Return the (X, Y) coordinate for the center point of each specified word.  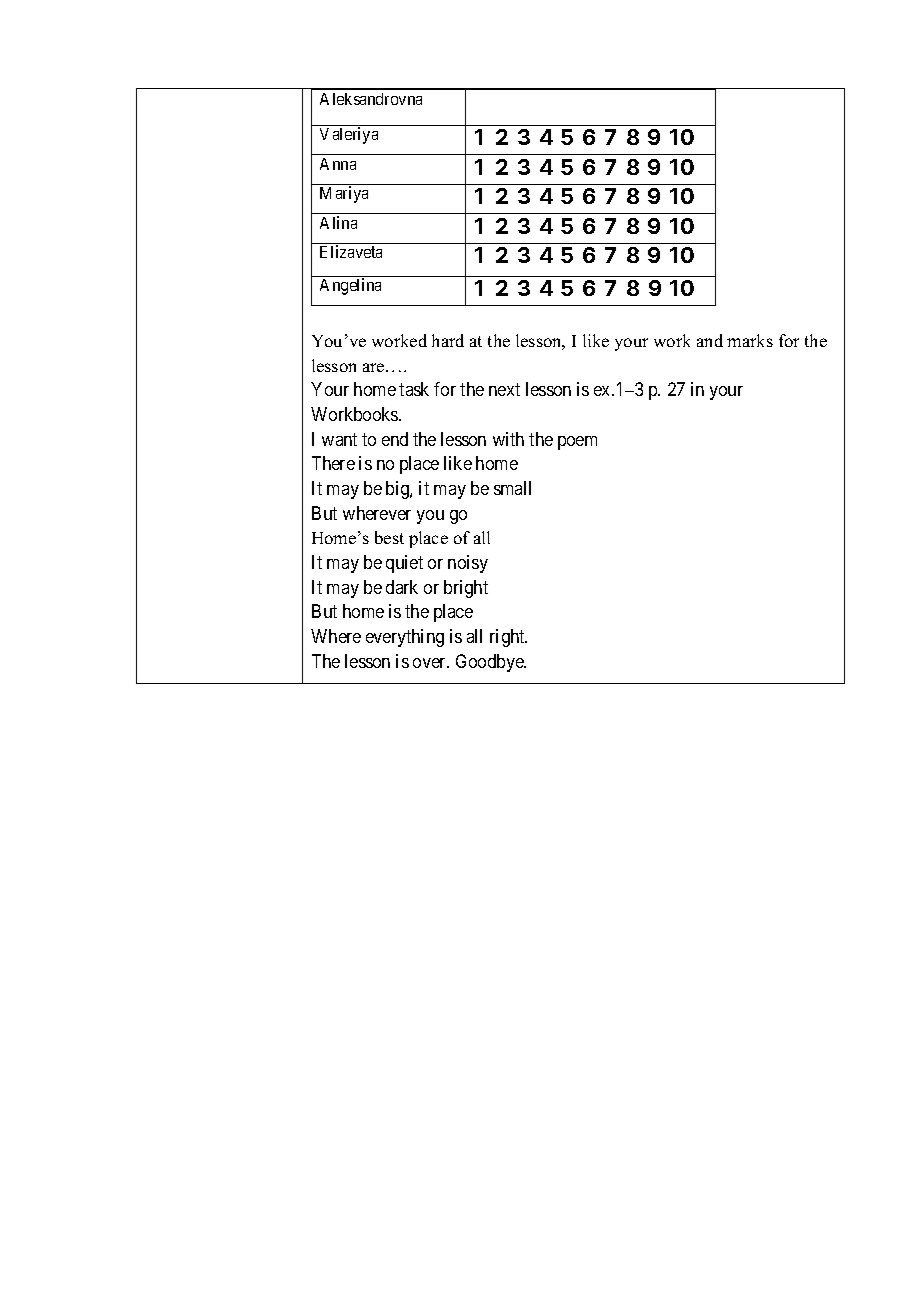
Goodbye (491, 663)
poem (577, 443)
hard (448, 340)
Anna (338, 164)
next (504, 390)
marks (750, 340)
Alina (338, 222)
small (512, 488)
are (375, 367)
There (333, 463)
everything (405, 638)
